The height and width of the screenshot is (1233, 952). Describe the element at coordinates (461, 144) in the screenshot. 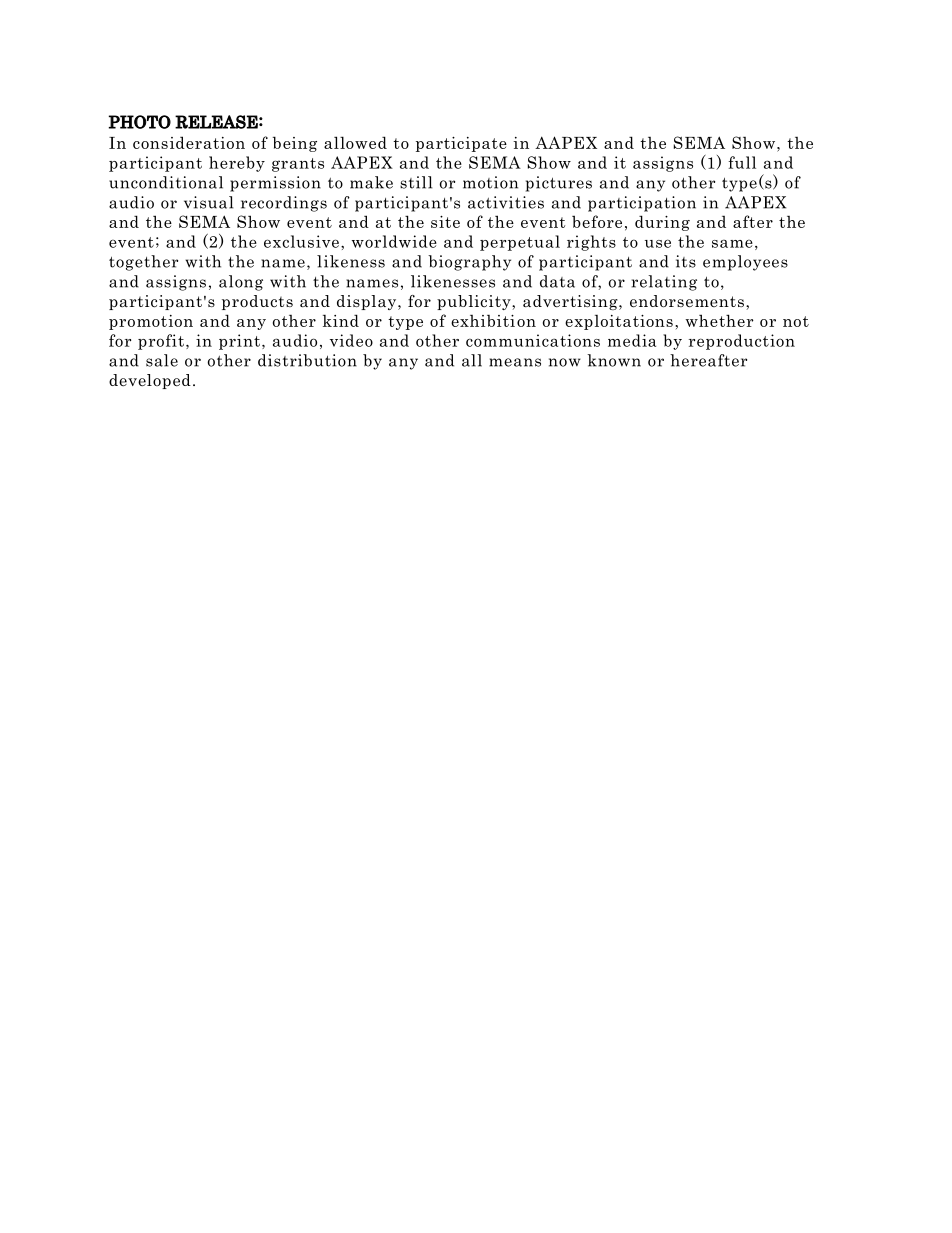

I see `participate` at that location.
